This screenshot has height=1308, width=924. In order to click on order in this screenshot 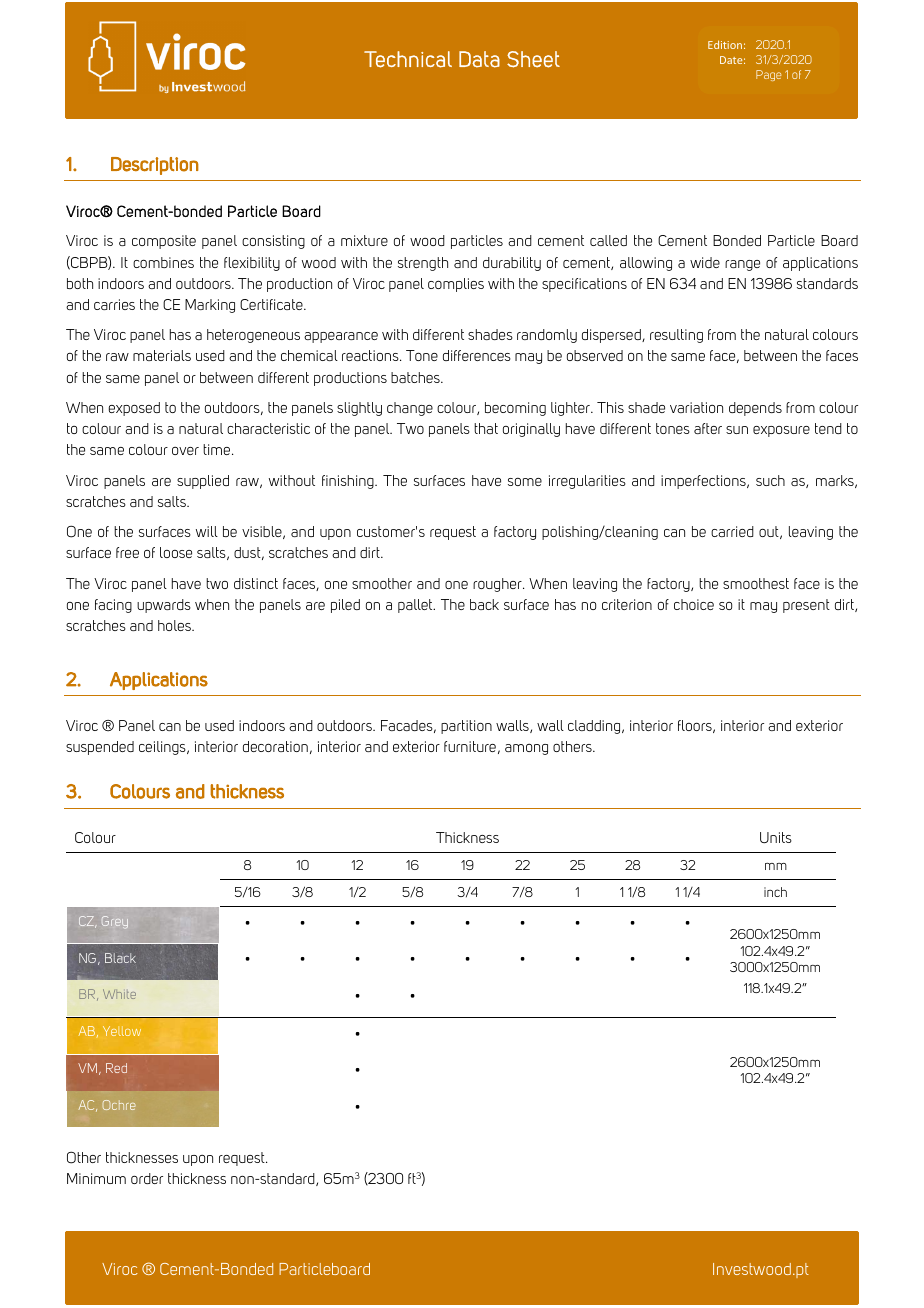, I will do `click(147, 1178)`.
